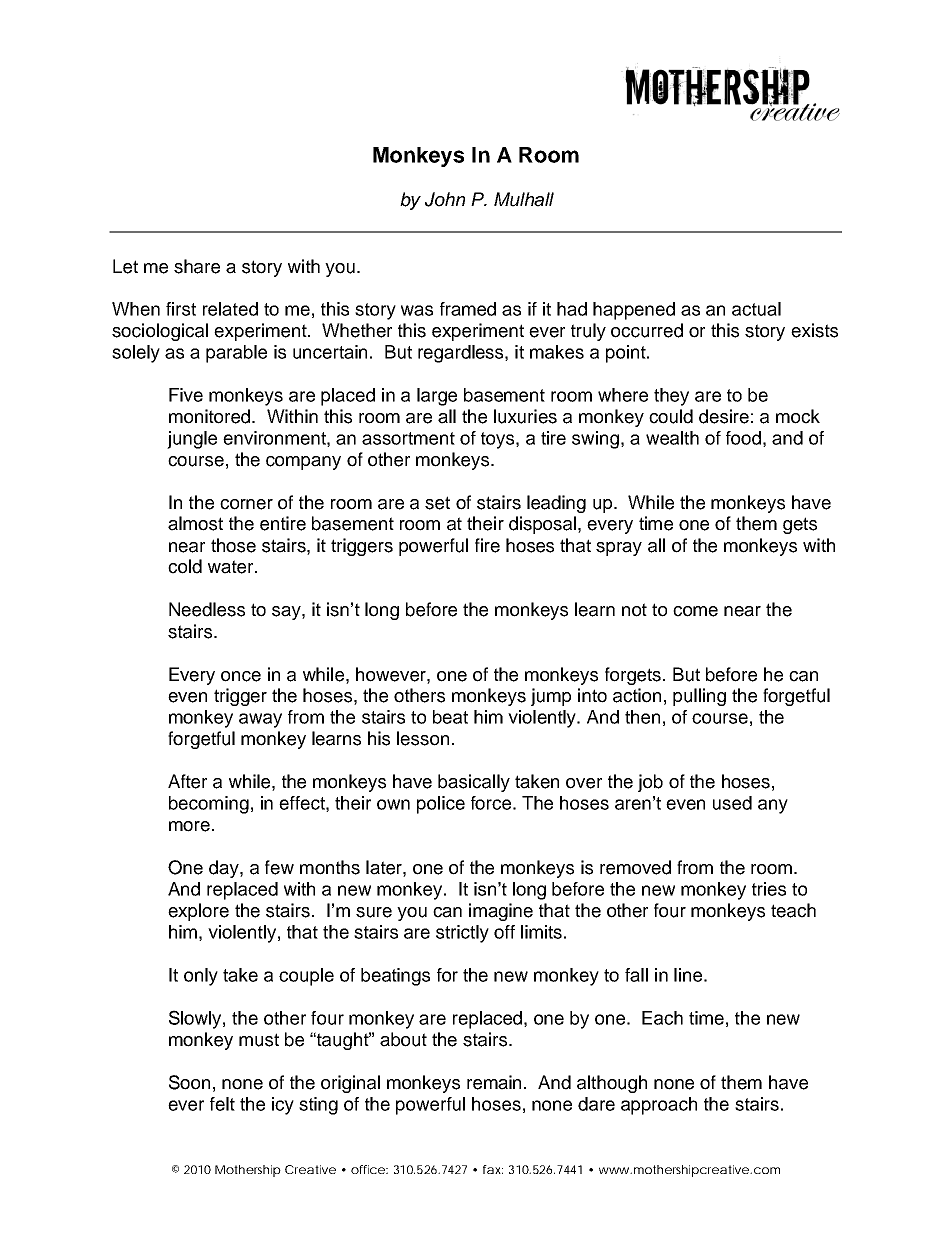  I want to click on fire, so click(487, 545).
